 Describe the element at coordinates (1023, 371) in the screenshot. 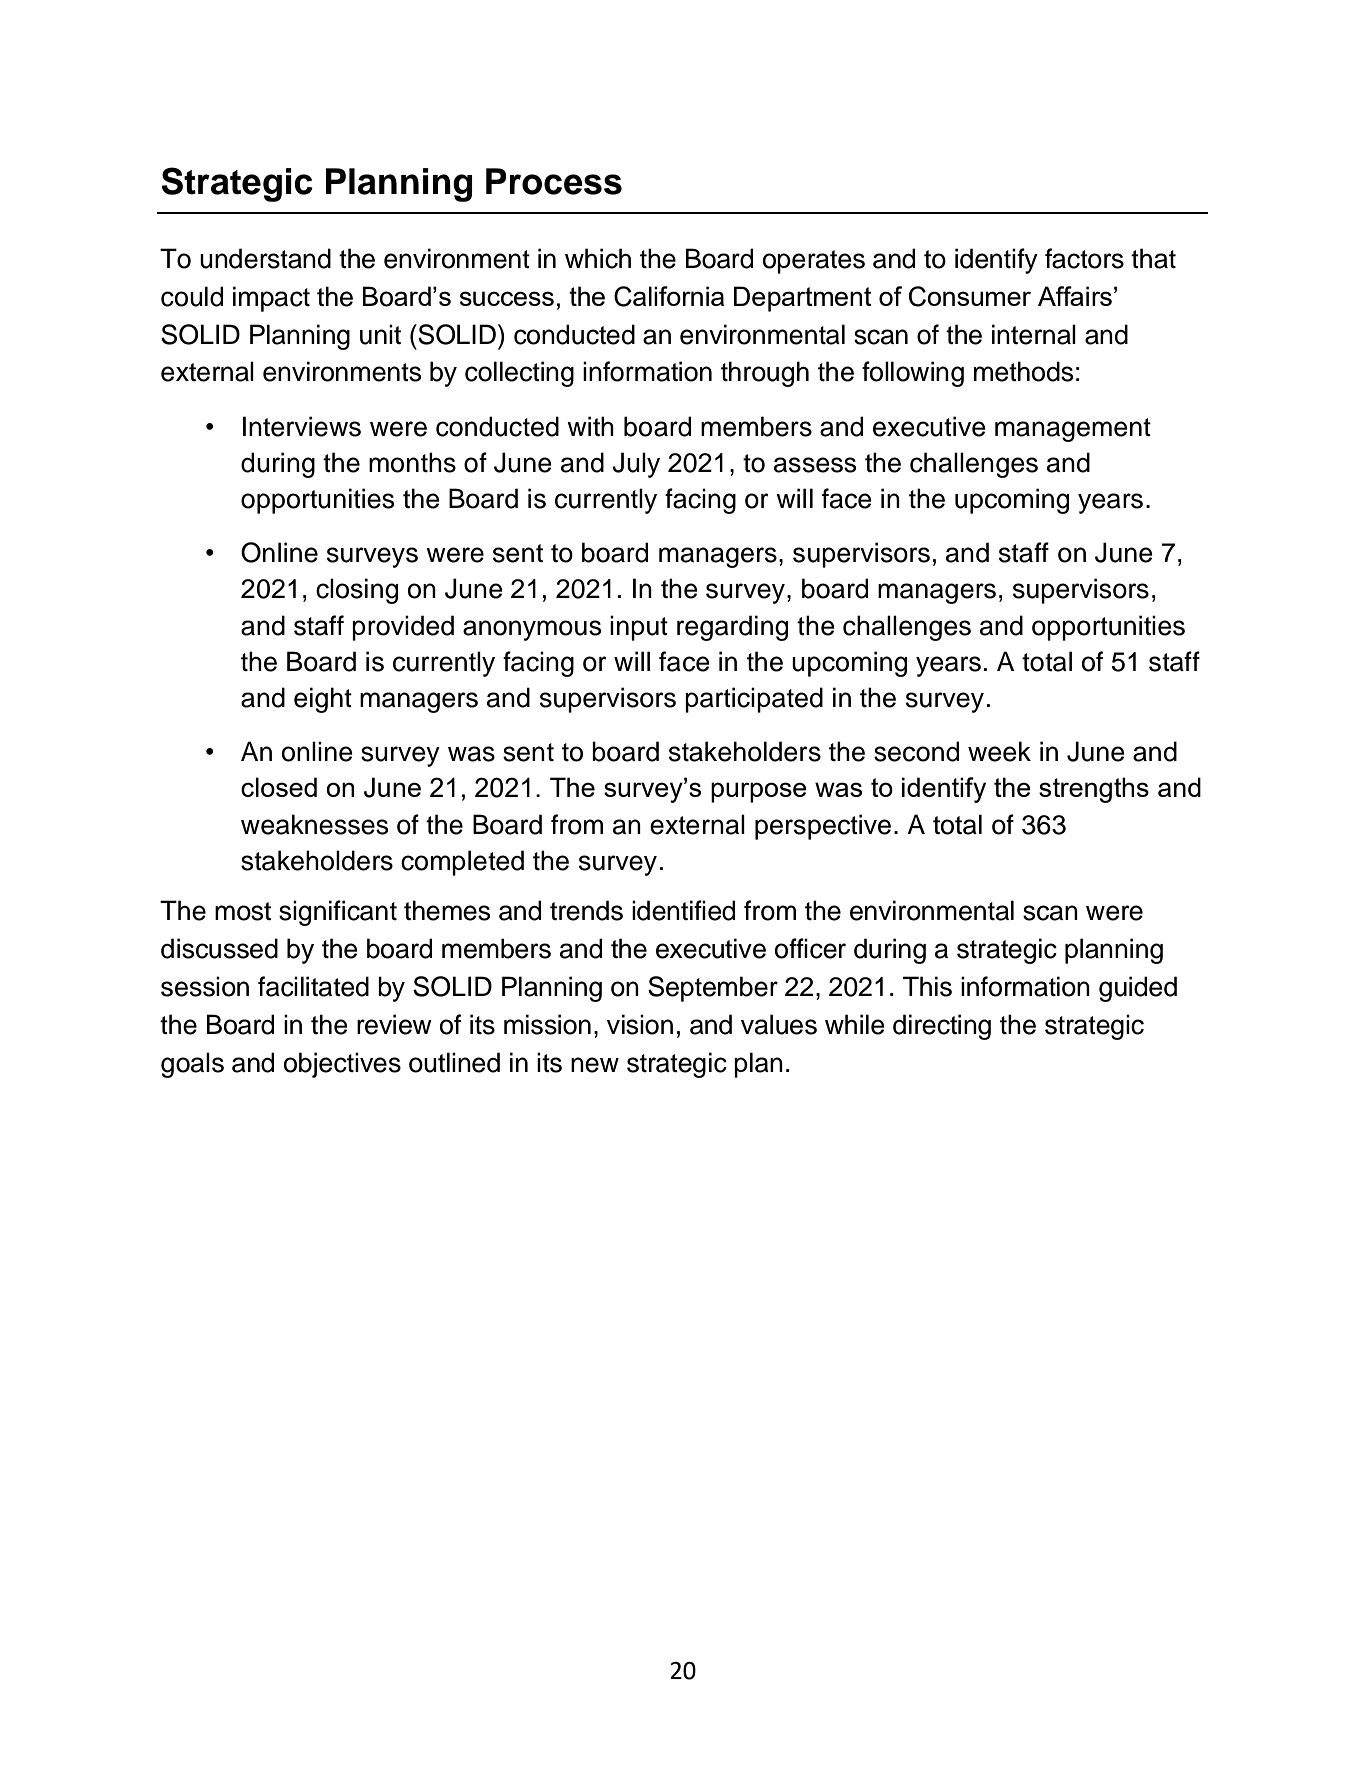

I see `methods` at that location.
